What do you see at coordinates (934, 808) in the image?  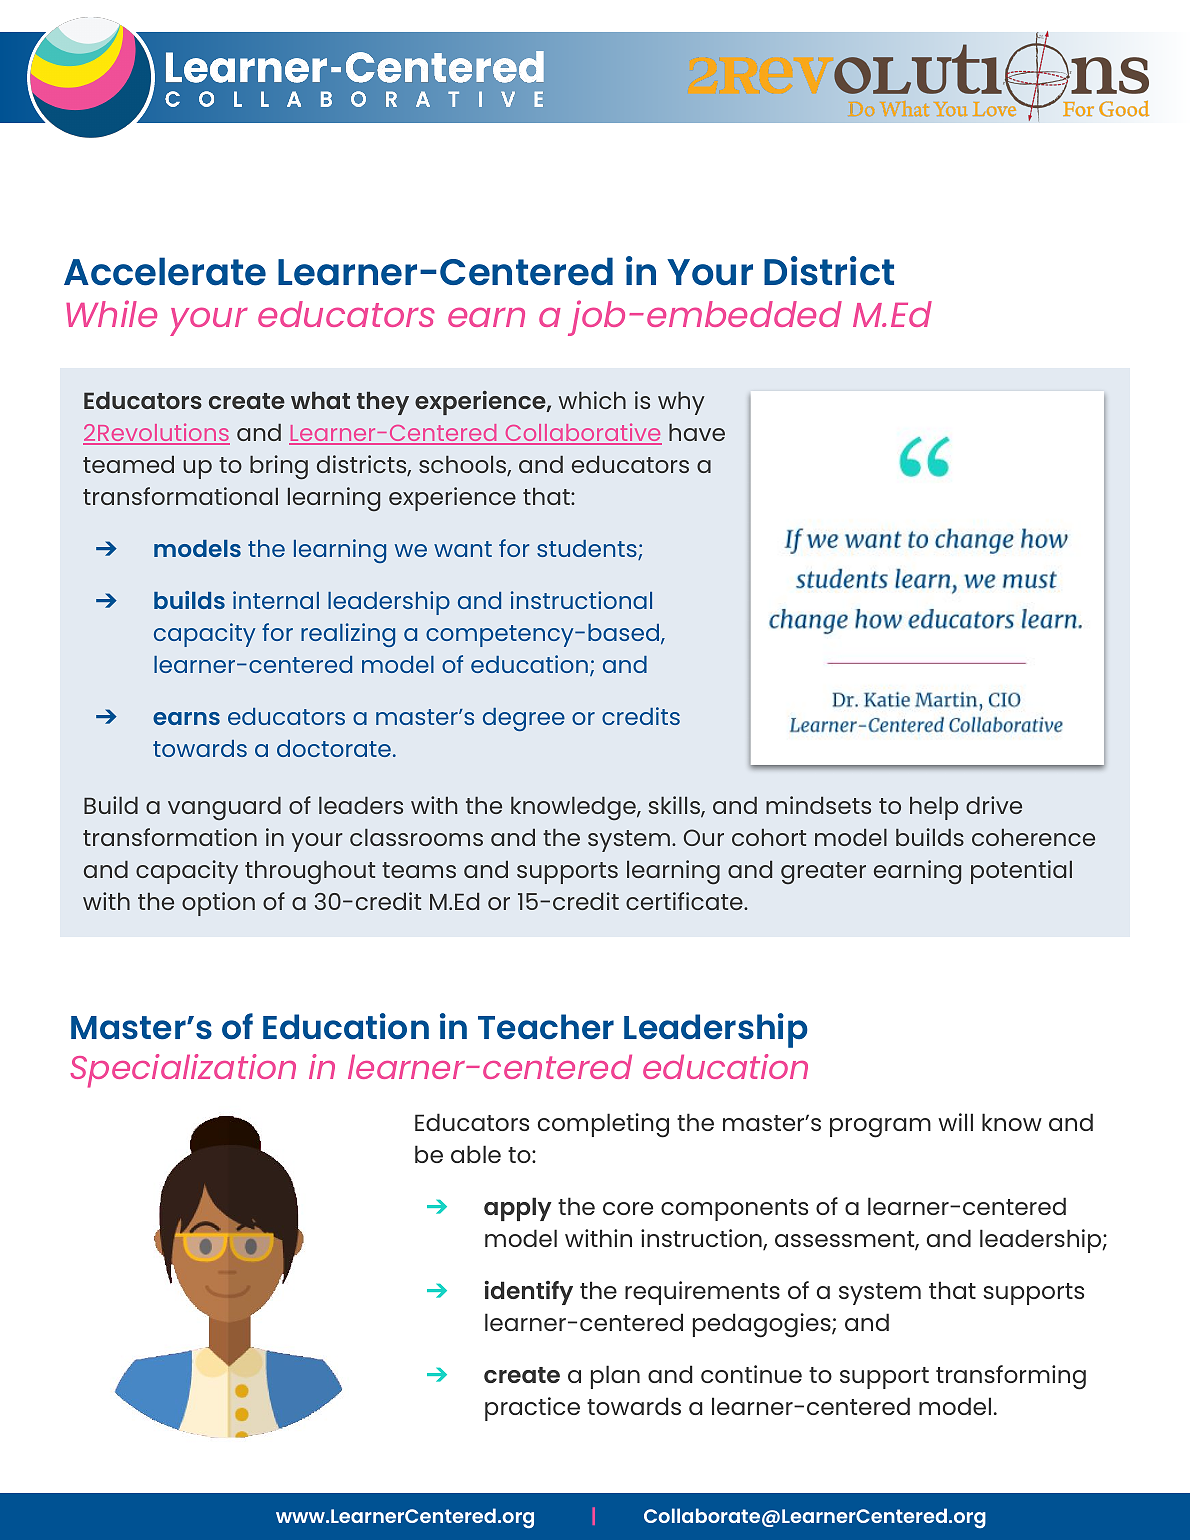 I see `help` at bounding box center [934, 808].
